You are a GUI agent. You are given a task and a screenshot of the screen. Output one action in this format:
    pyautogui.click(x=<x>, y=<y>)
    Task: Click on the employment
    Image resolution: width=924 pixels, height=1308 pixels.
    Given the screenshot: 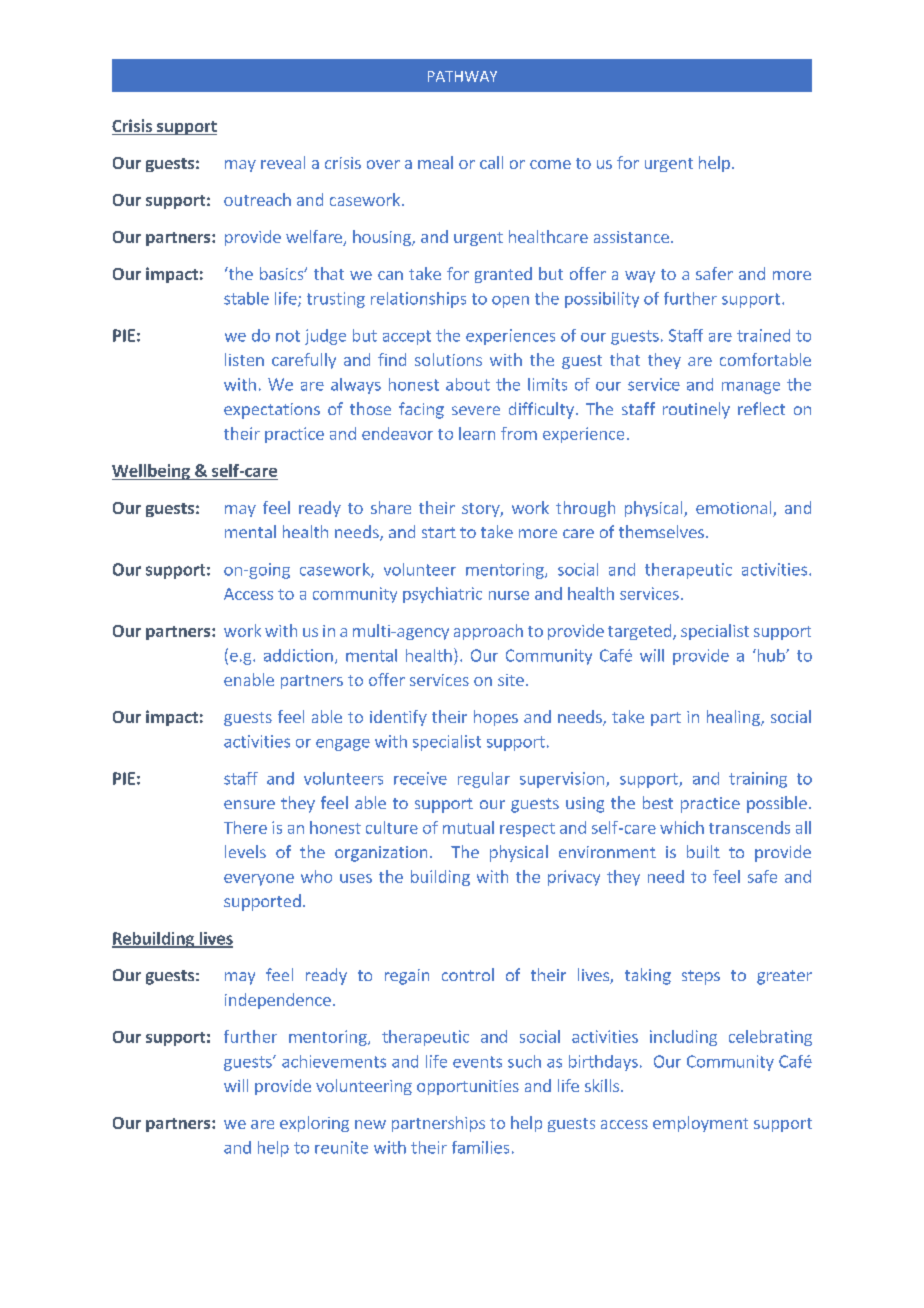 What is the action you would take?
    pyautogui.click(x=700, y=1124)
